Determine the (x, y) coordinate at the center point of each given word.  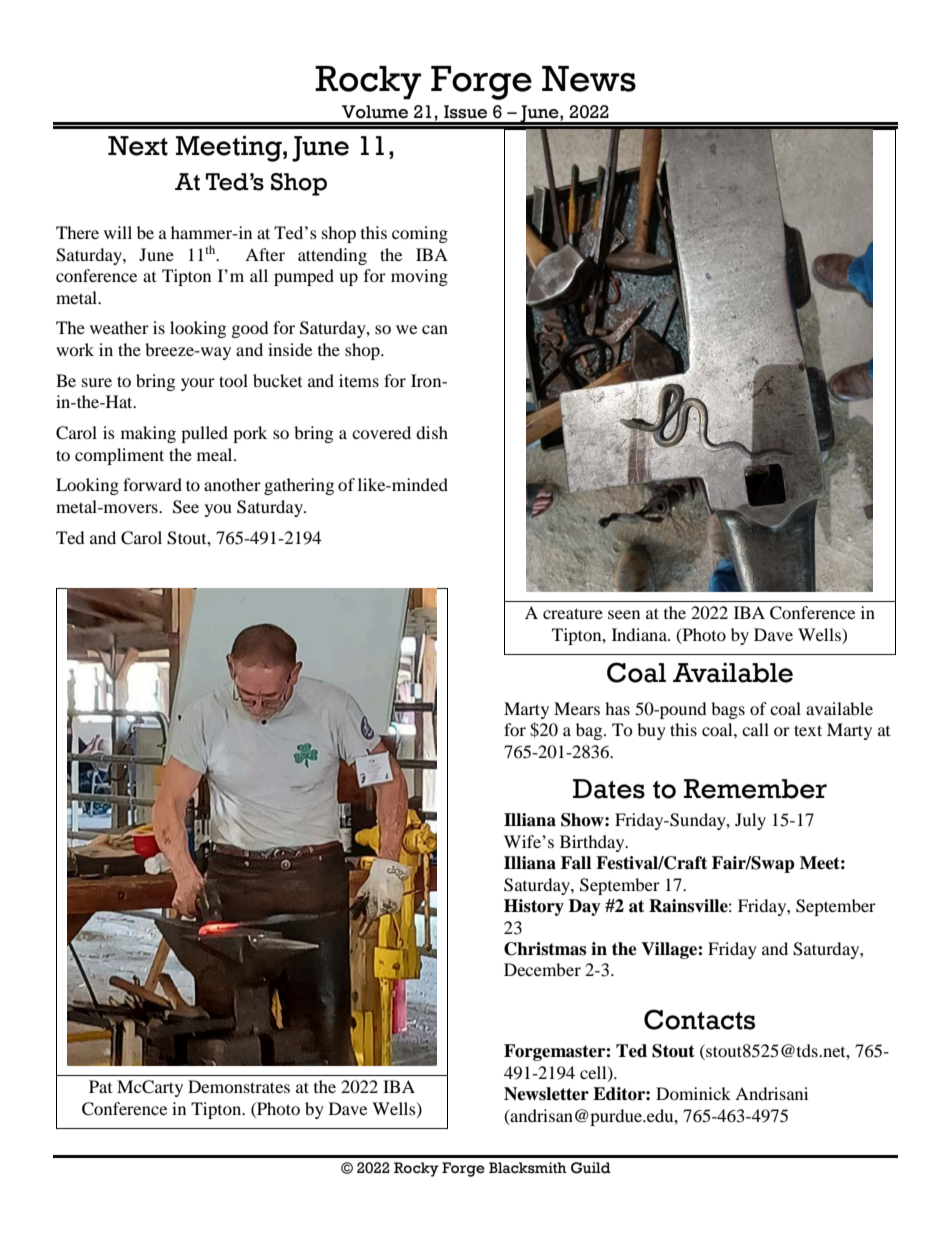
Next (138, 146)
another (232, 484)
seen (624, 614)
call (755, 729)
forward (152, 484)
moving (419, 277)
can (435, 329)
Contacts (699, 1019)
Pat (100, 1086)
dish (432, 432)
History (534, 907)
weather (119, 327)
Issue (465, 112)
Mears (577, 708)
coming (420, 234)
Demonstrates (239, 1086)
